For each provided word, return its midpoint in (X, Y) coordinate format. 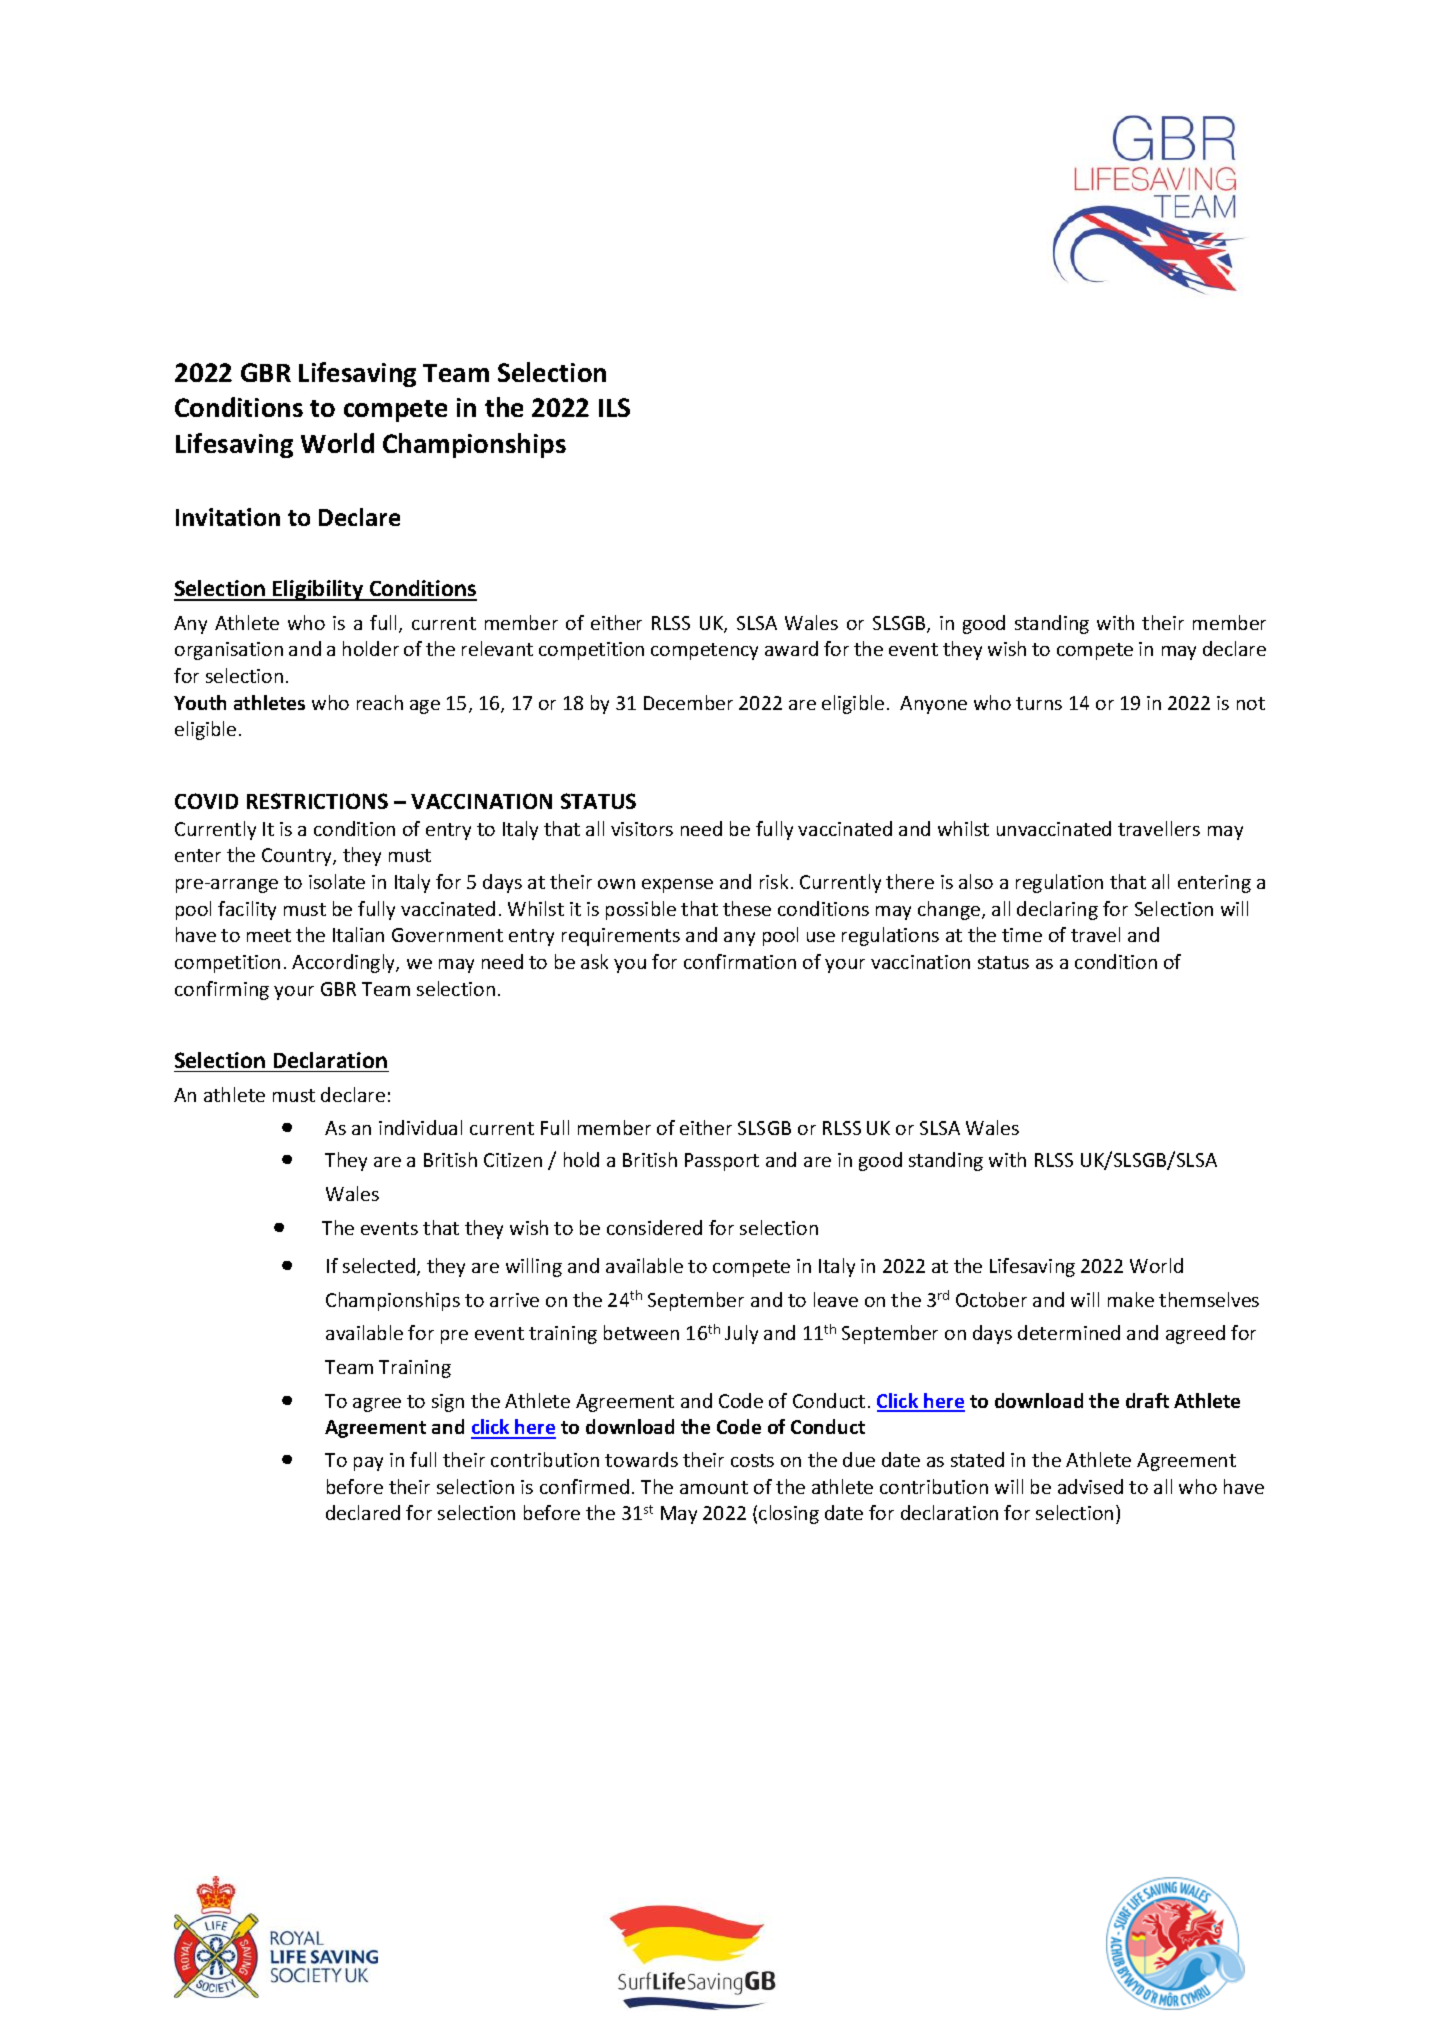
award (791, 648)
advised (1090, 1486)
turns (1039, 703)
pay (368, 1464)
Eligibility (318, 590)
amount (714, 1487)
